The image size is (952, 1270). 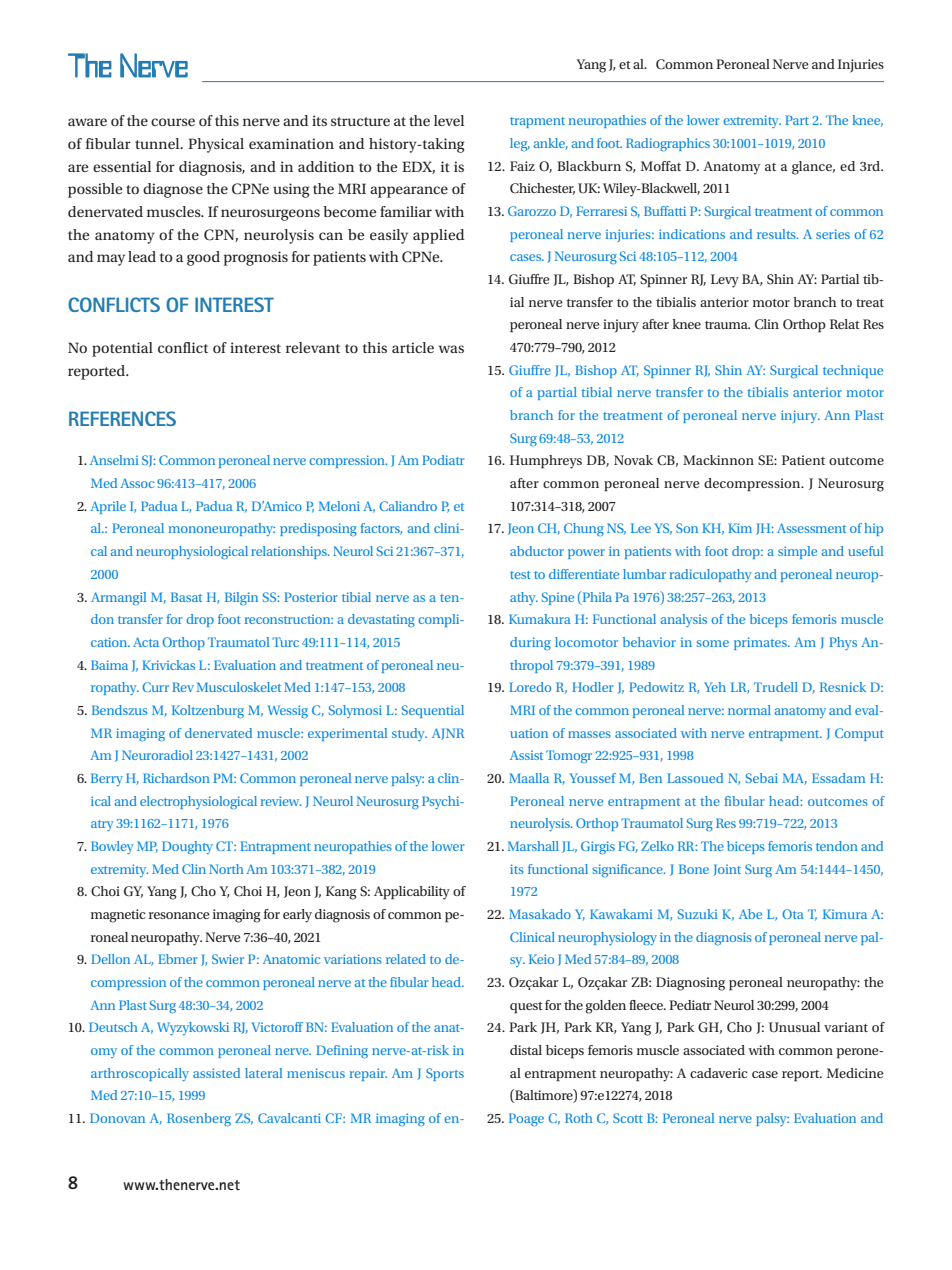 What do you see at coordinates (433, 711) in the image?
I see `Sequential` at bounding box center [433, 711].
